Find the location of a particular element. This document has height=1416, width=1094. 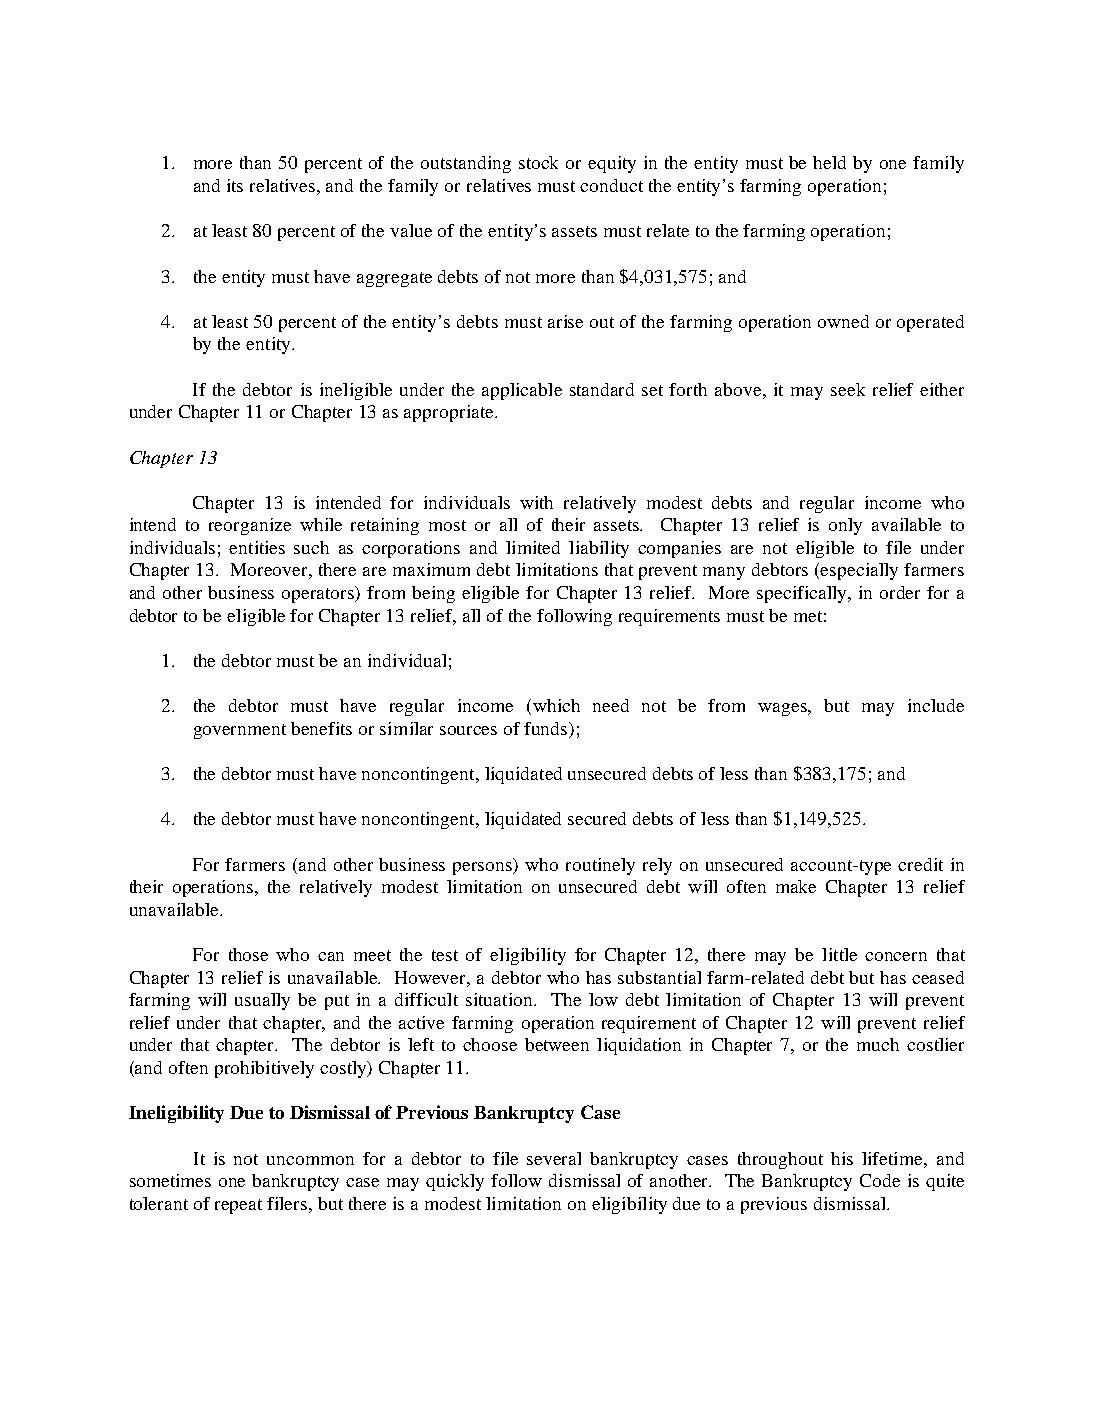

which is located at coordinates (556, 705).
